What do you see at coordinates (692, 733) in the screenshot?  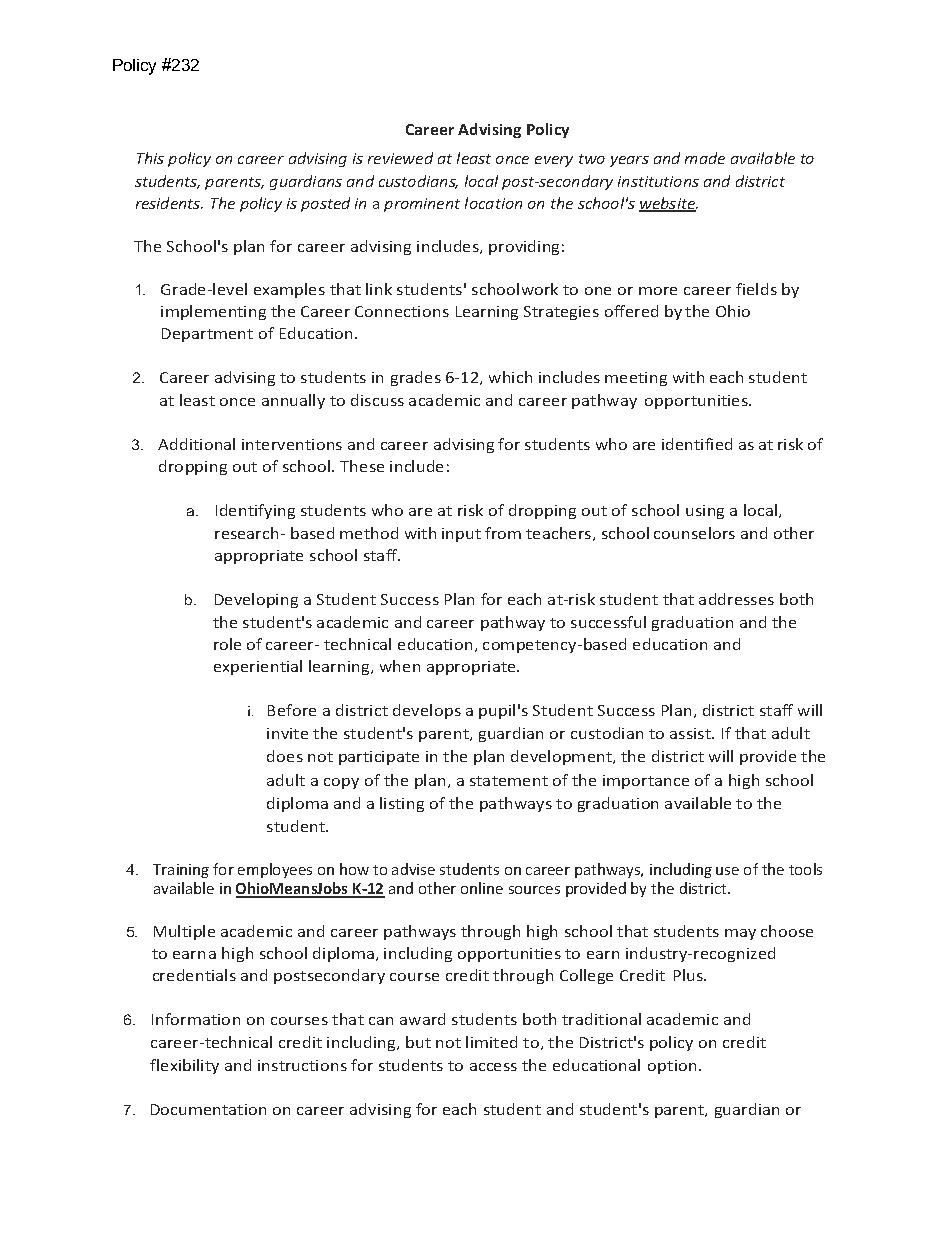 I see `assist` at bounding box center [692, 733].
